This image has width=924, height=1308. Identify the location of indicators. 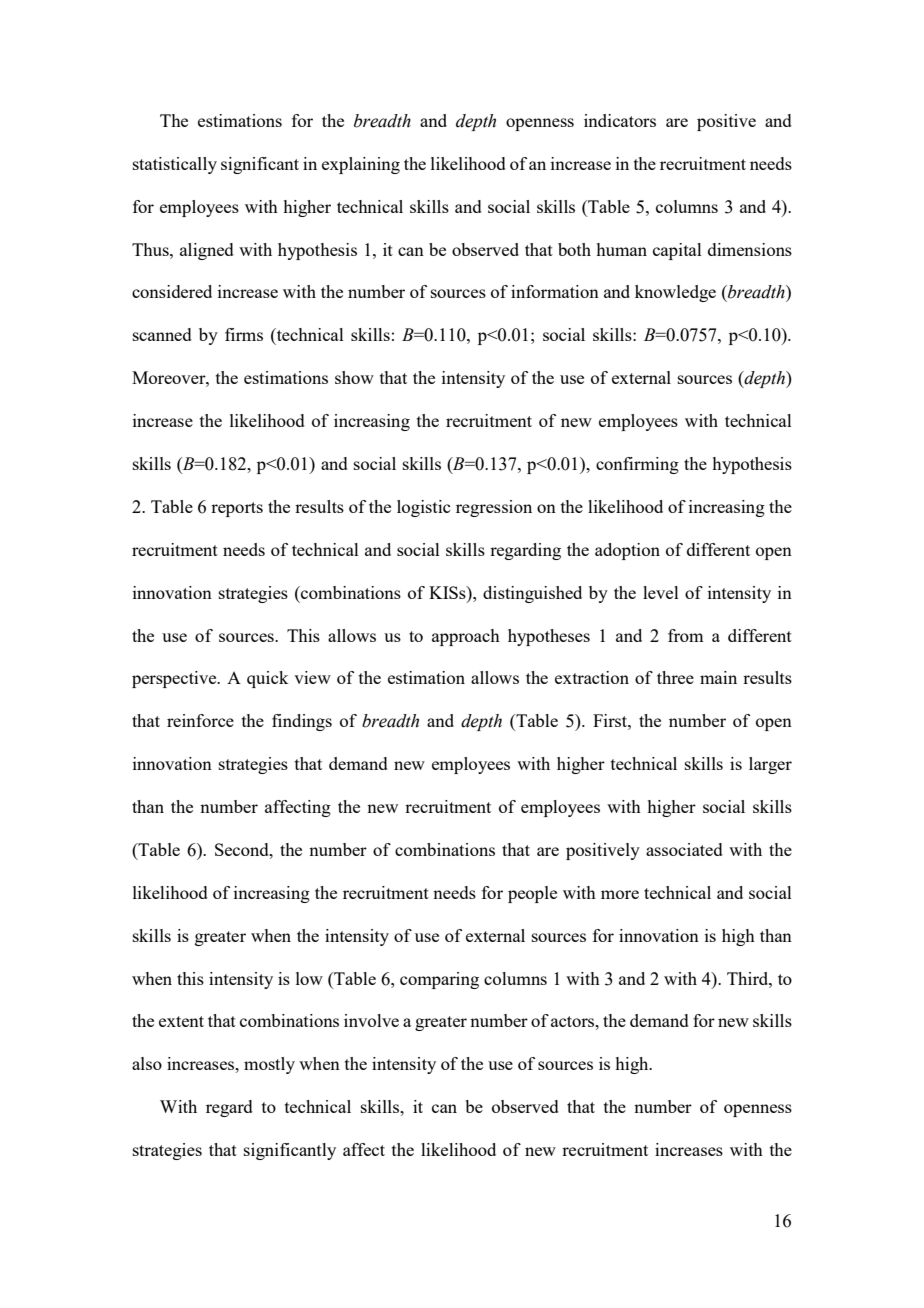
(620, 120).
